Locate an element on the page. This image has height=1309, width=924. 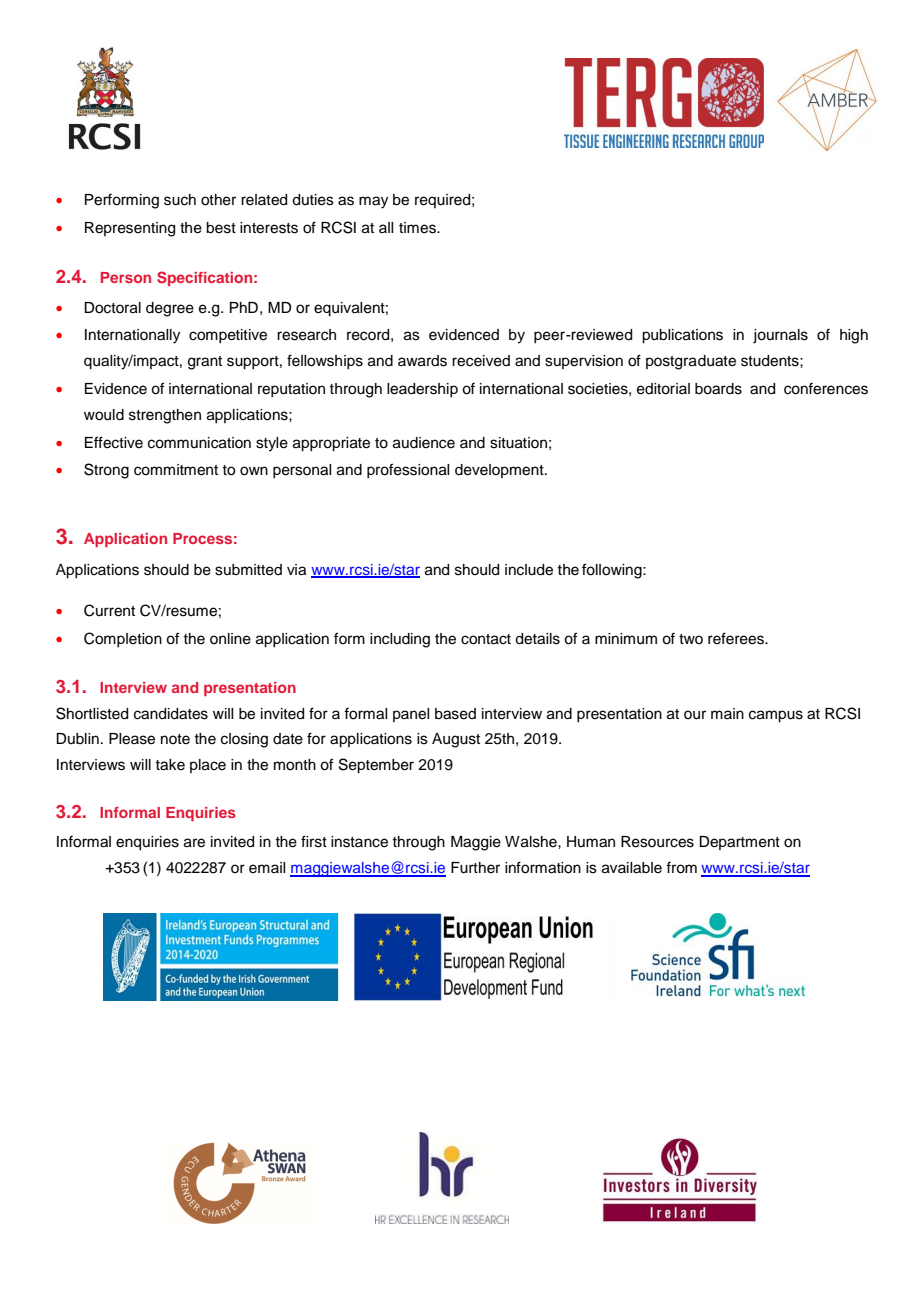
are is located at coordinates (194, 843).
